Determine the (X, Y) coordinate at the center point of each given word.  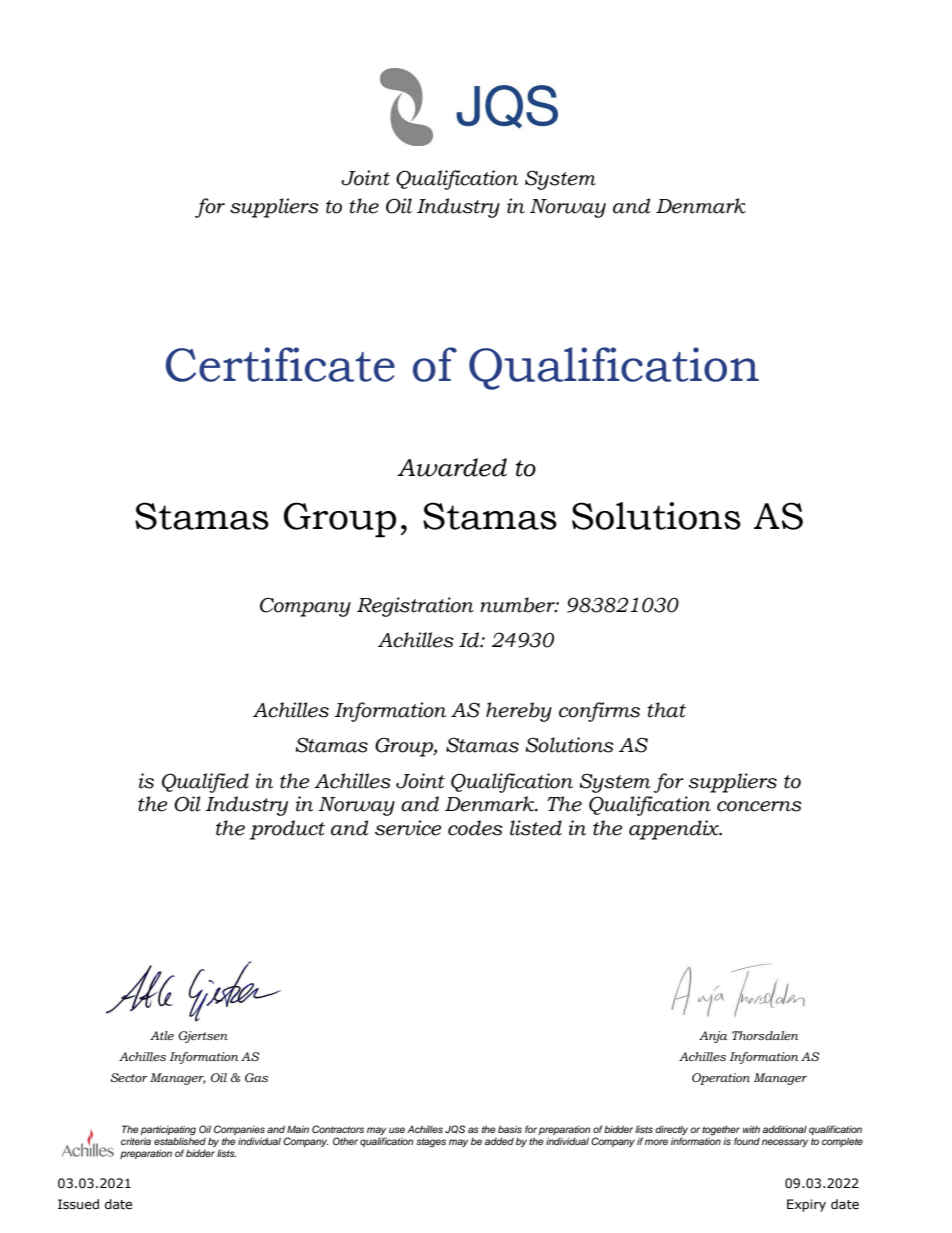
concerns (759, 806)
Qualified (205, 783)
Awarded (452, 467)
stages (431, 1142)
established (180, 1140)
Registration (415, 607)
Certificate (280, 364)
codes (475, 828)
